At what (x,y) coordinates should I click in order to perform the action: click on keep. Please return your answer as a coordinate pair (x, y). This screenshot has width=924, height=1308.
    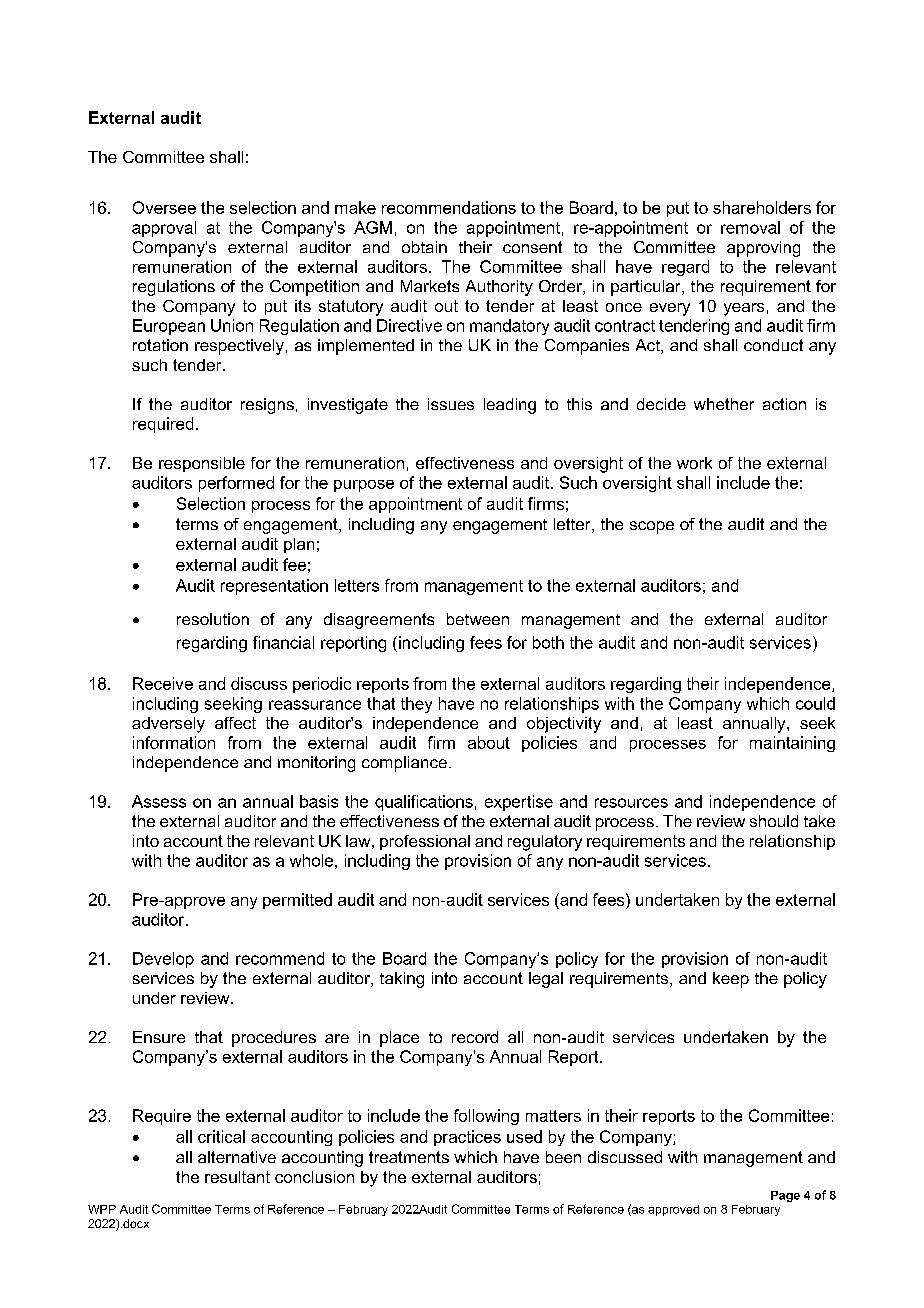
    Looking at the image, I should click on (731, 980).
